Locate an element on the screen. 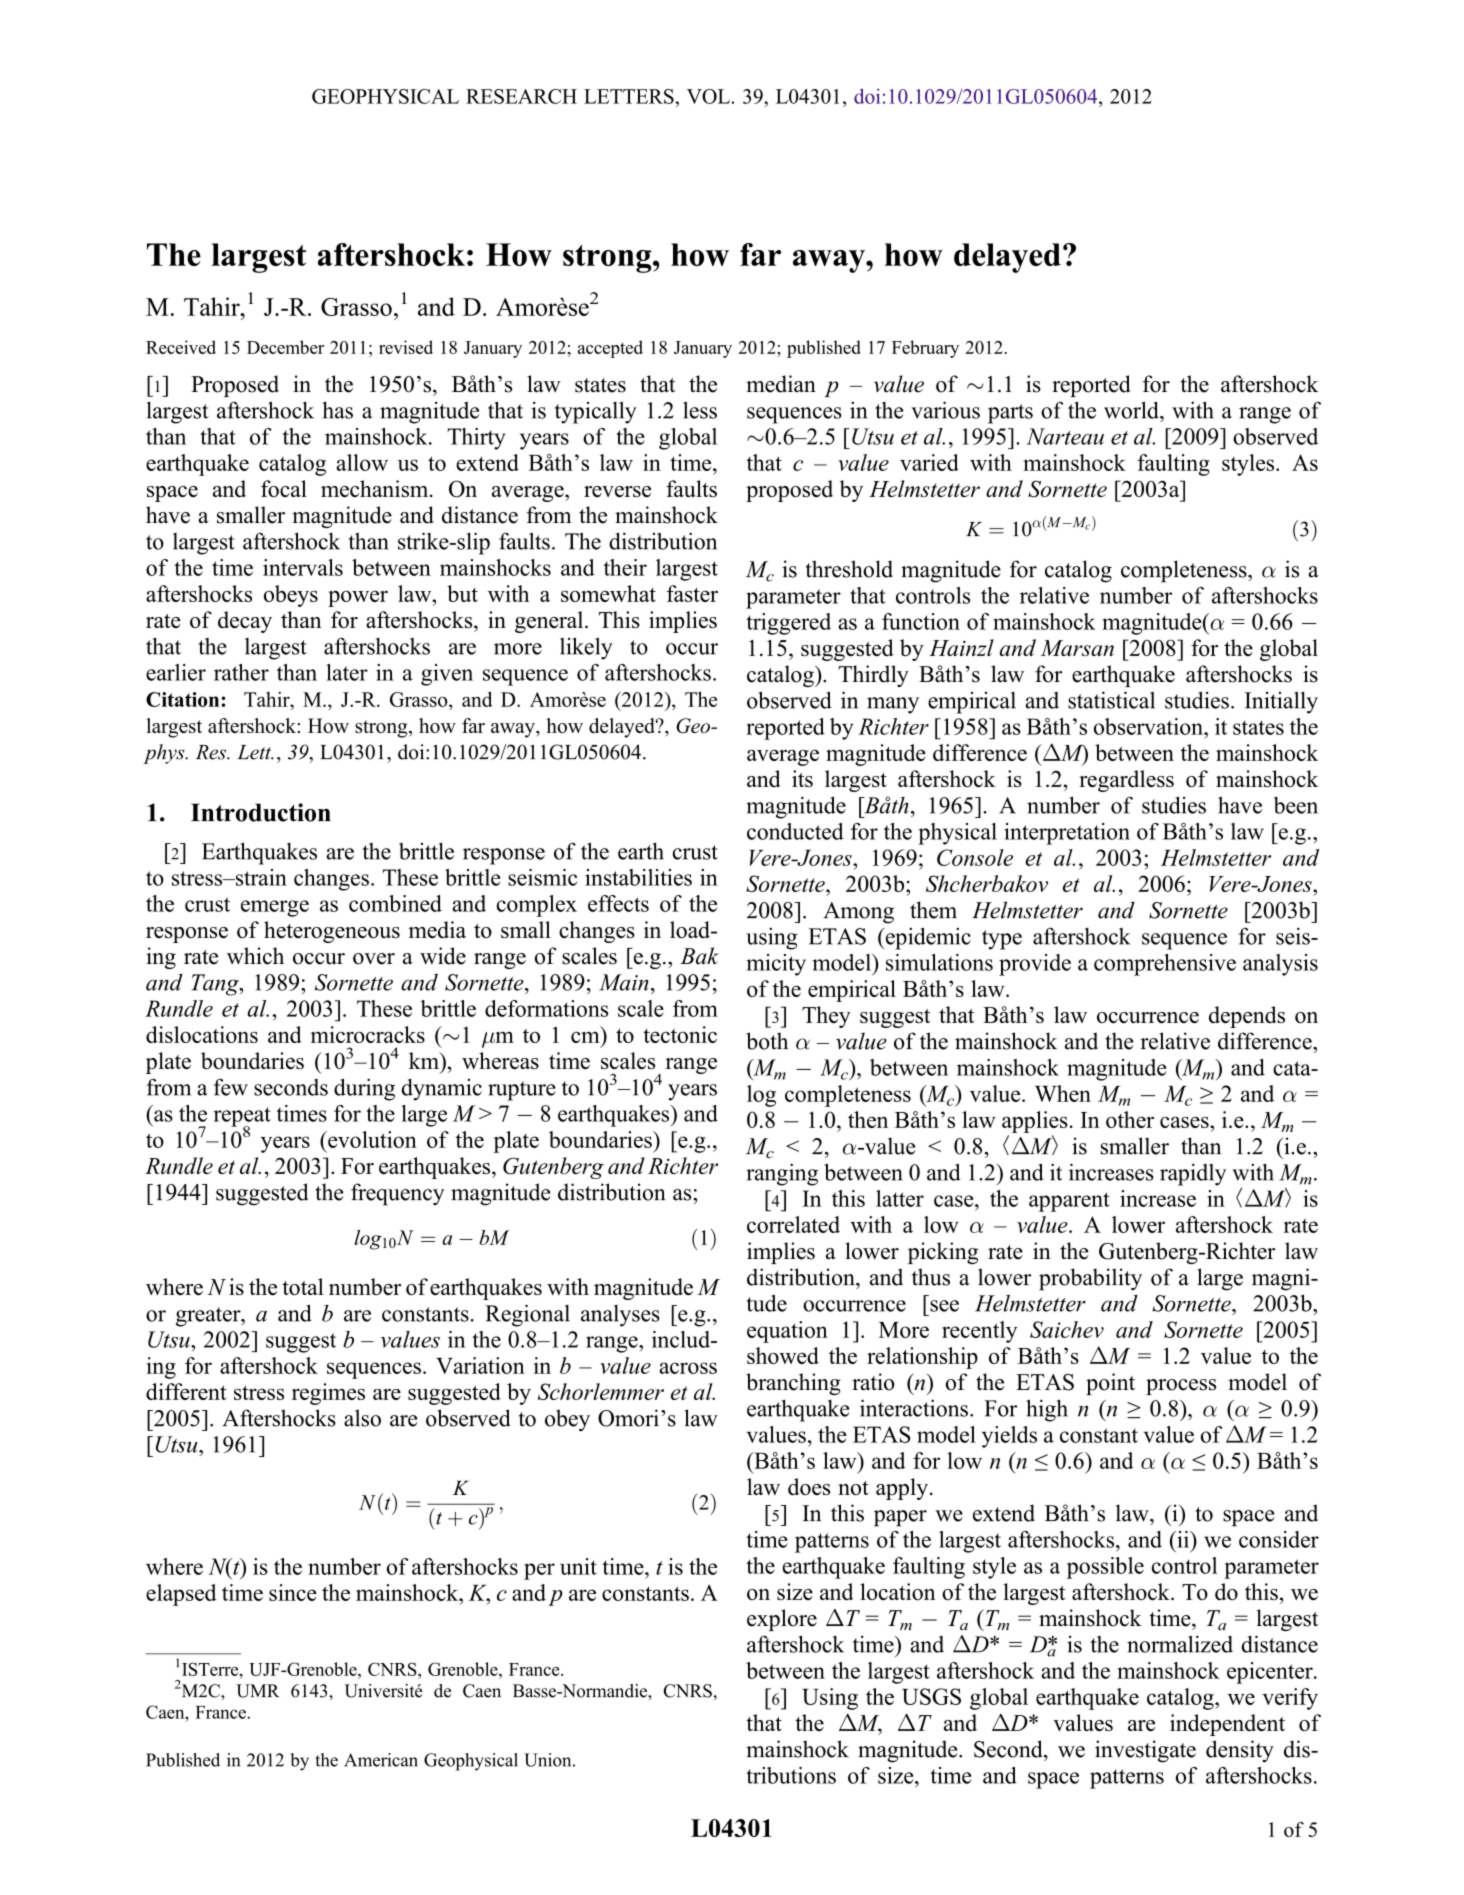 This screenshot has width=1464, height=1895. American is located at coordinates (381, 1760).
